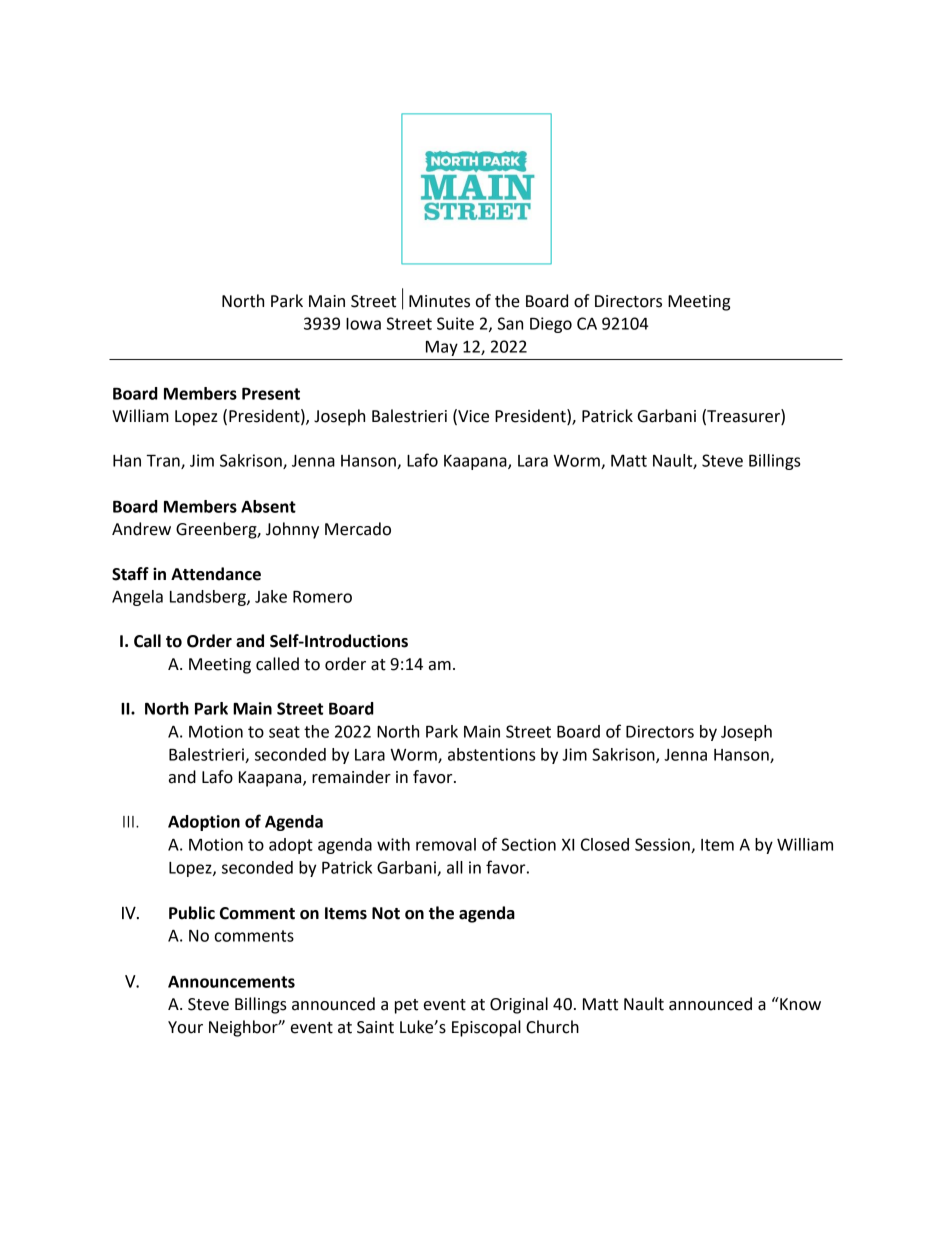  I want to click on Closed, so click(605, 844).
